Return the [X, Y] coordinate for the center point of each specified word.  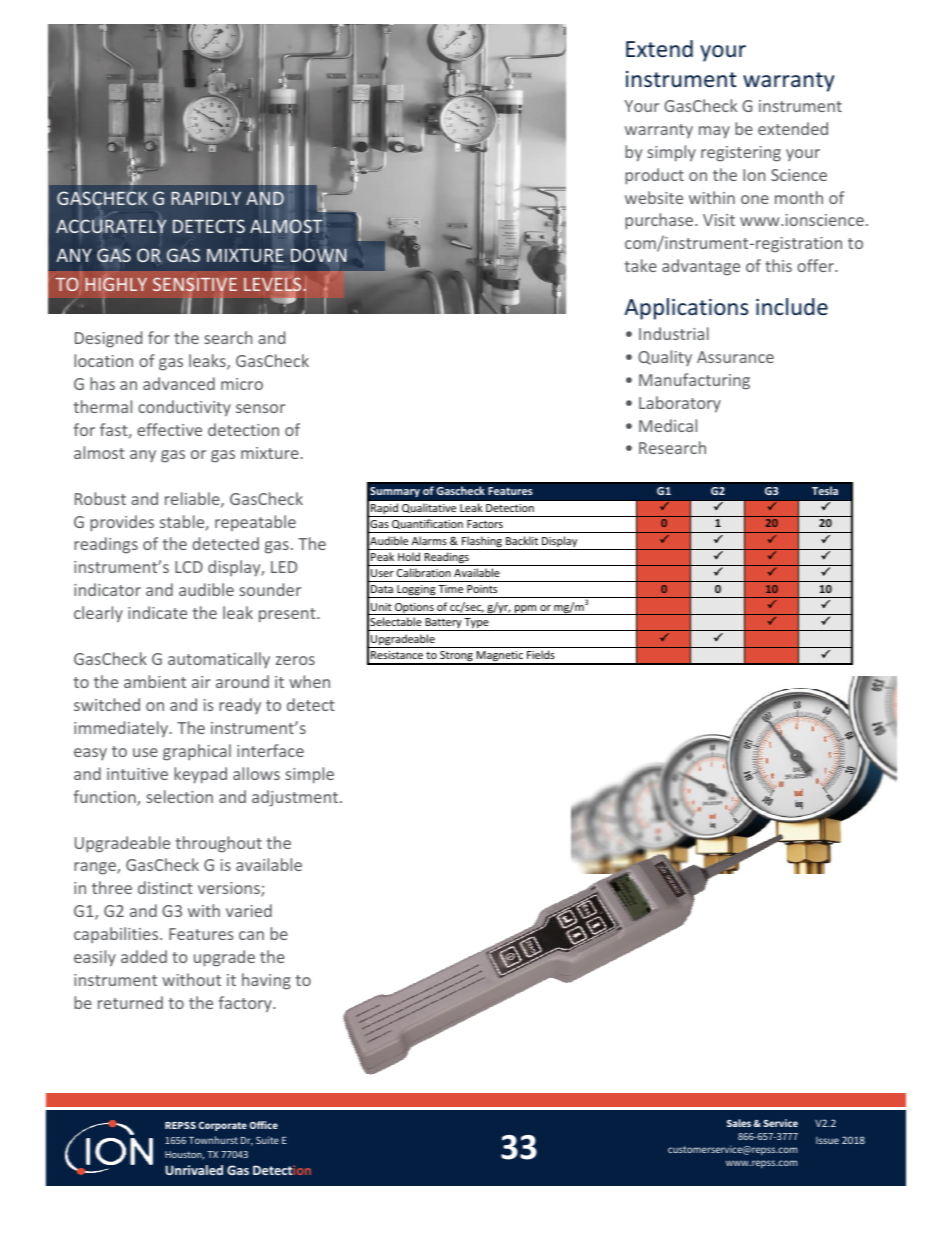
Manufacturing [694, 381]
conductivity [184, 408]
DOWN [319, 254]
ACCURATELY [111, 225]
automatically [219, 660]
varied [249, 910]
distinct [165, 887]
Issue [827, 1140]
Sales [739, 1123]
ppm [526, 610]
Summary [395, 492]
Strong [456, 658]
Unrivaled [194, 1170]
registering [741, 154]
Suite [267, 1140]
